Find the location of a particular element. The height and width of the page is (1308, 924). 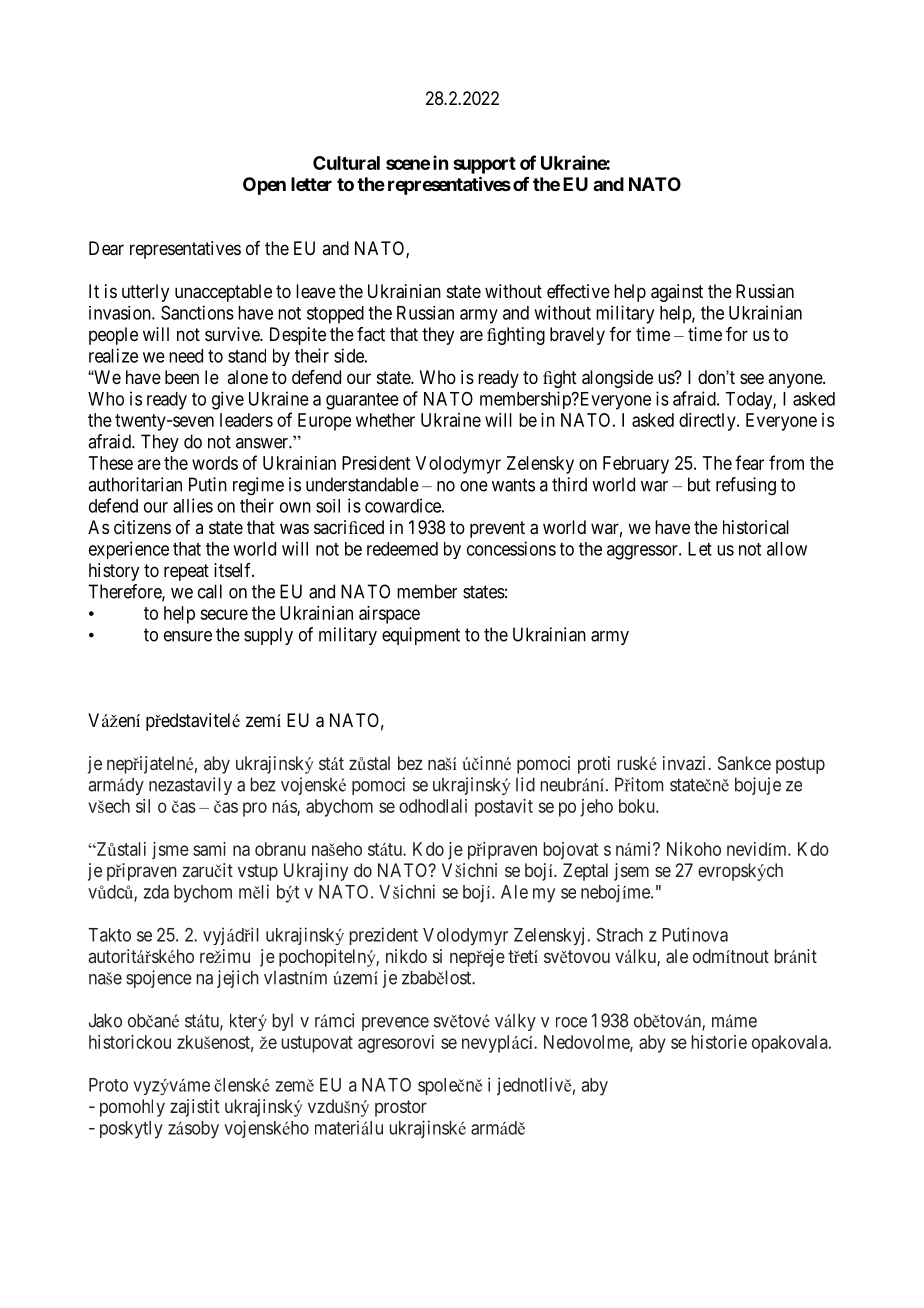

directly is located at coordinates (708, 422).
